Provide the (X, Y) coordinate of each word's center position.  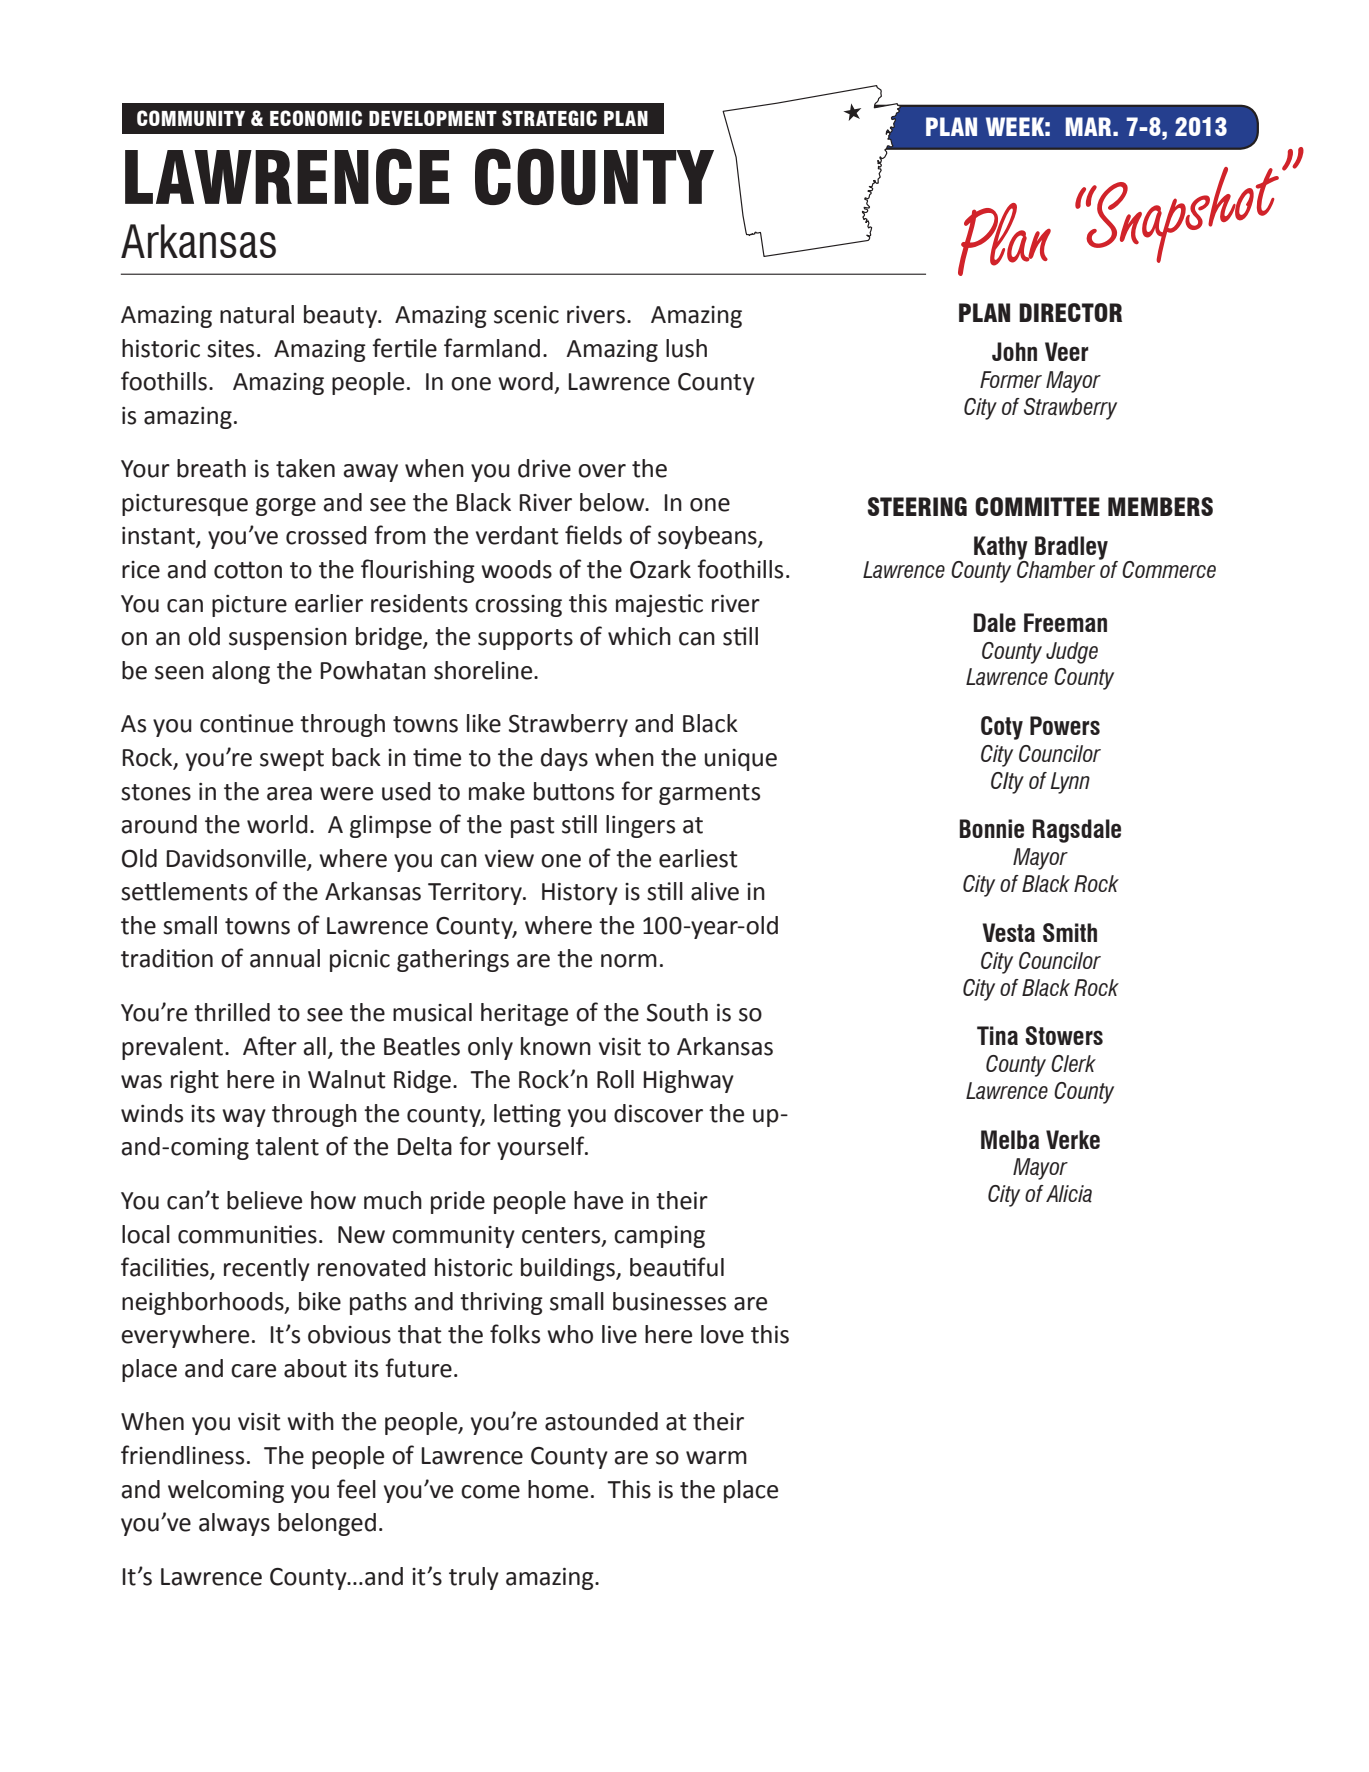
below (613, 502)
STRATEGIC (549, 118)
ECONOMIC (316, 118)
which (639, 636)
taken (305, 468)
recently (267, 1269)
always (234, 1524)
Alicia (1069, 1194)
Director (1070, 312)
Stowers (1064, 1035)
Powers (1065, 725)
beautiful (677, 1267)
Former (1011, 379)
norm (629, 961)
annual (285, 958)
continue (246, 723)
